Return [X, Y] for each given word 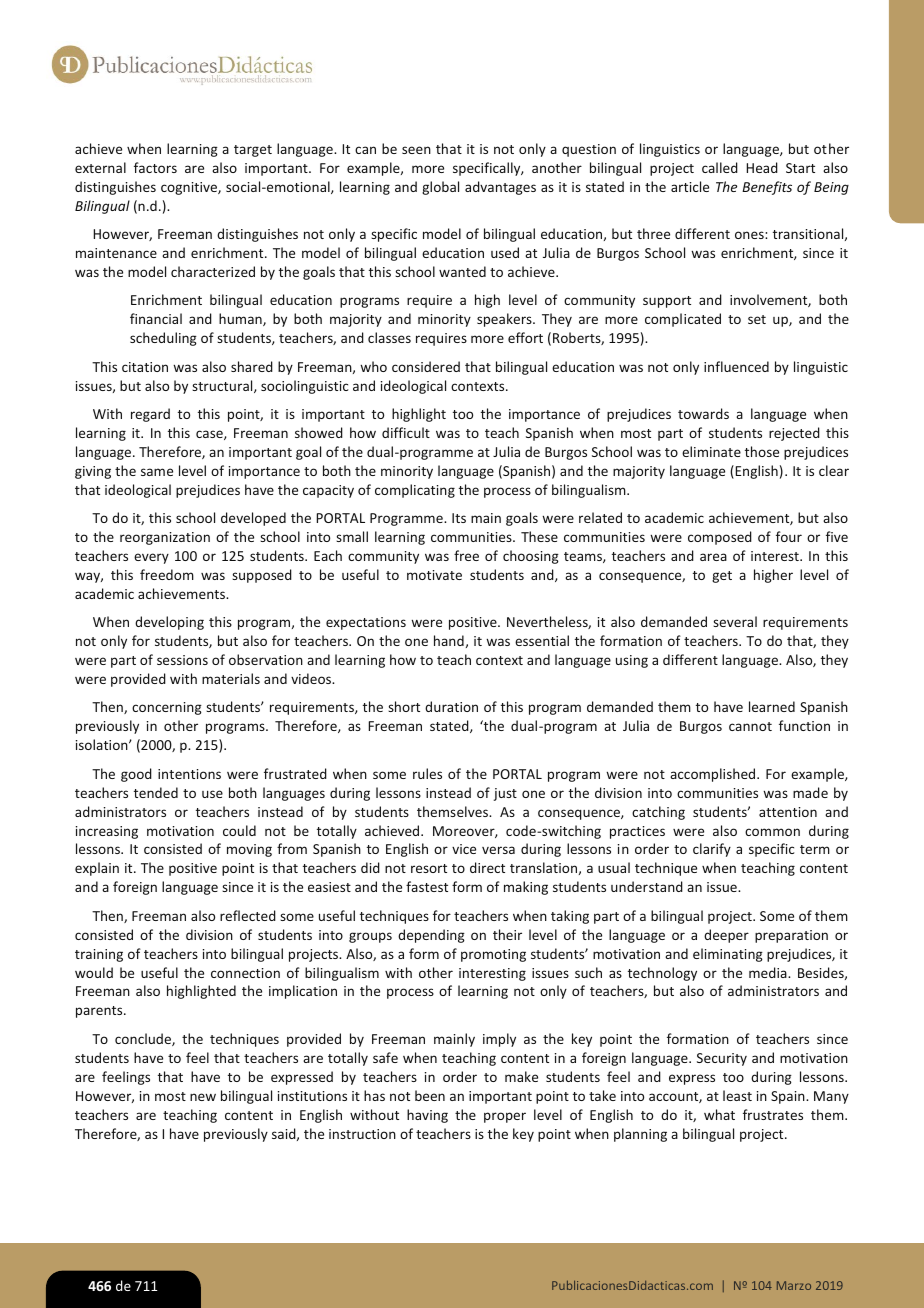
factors [155, 167]
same [157, 472]
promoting [493, 955]
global [440, 188]
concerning [167, 708]
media [769, 972]
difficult [406, 432]
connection [245, 973]
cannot [750, 726]
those [762, 451]
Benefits [767, 188]
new [203, 1097]
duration [451, 706]
